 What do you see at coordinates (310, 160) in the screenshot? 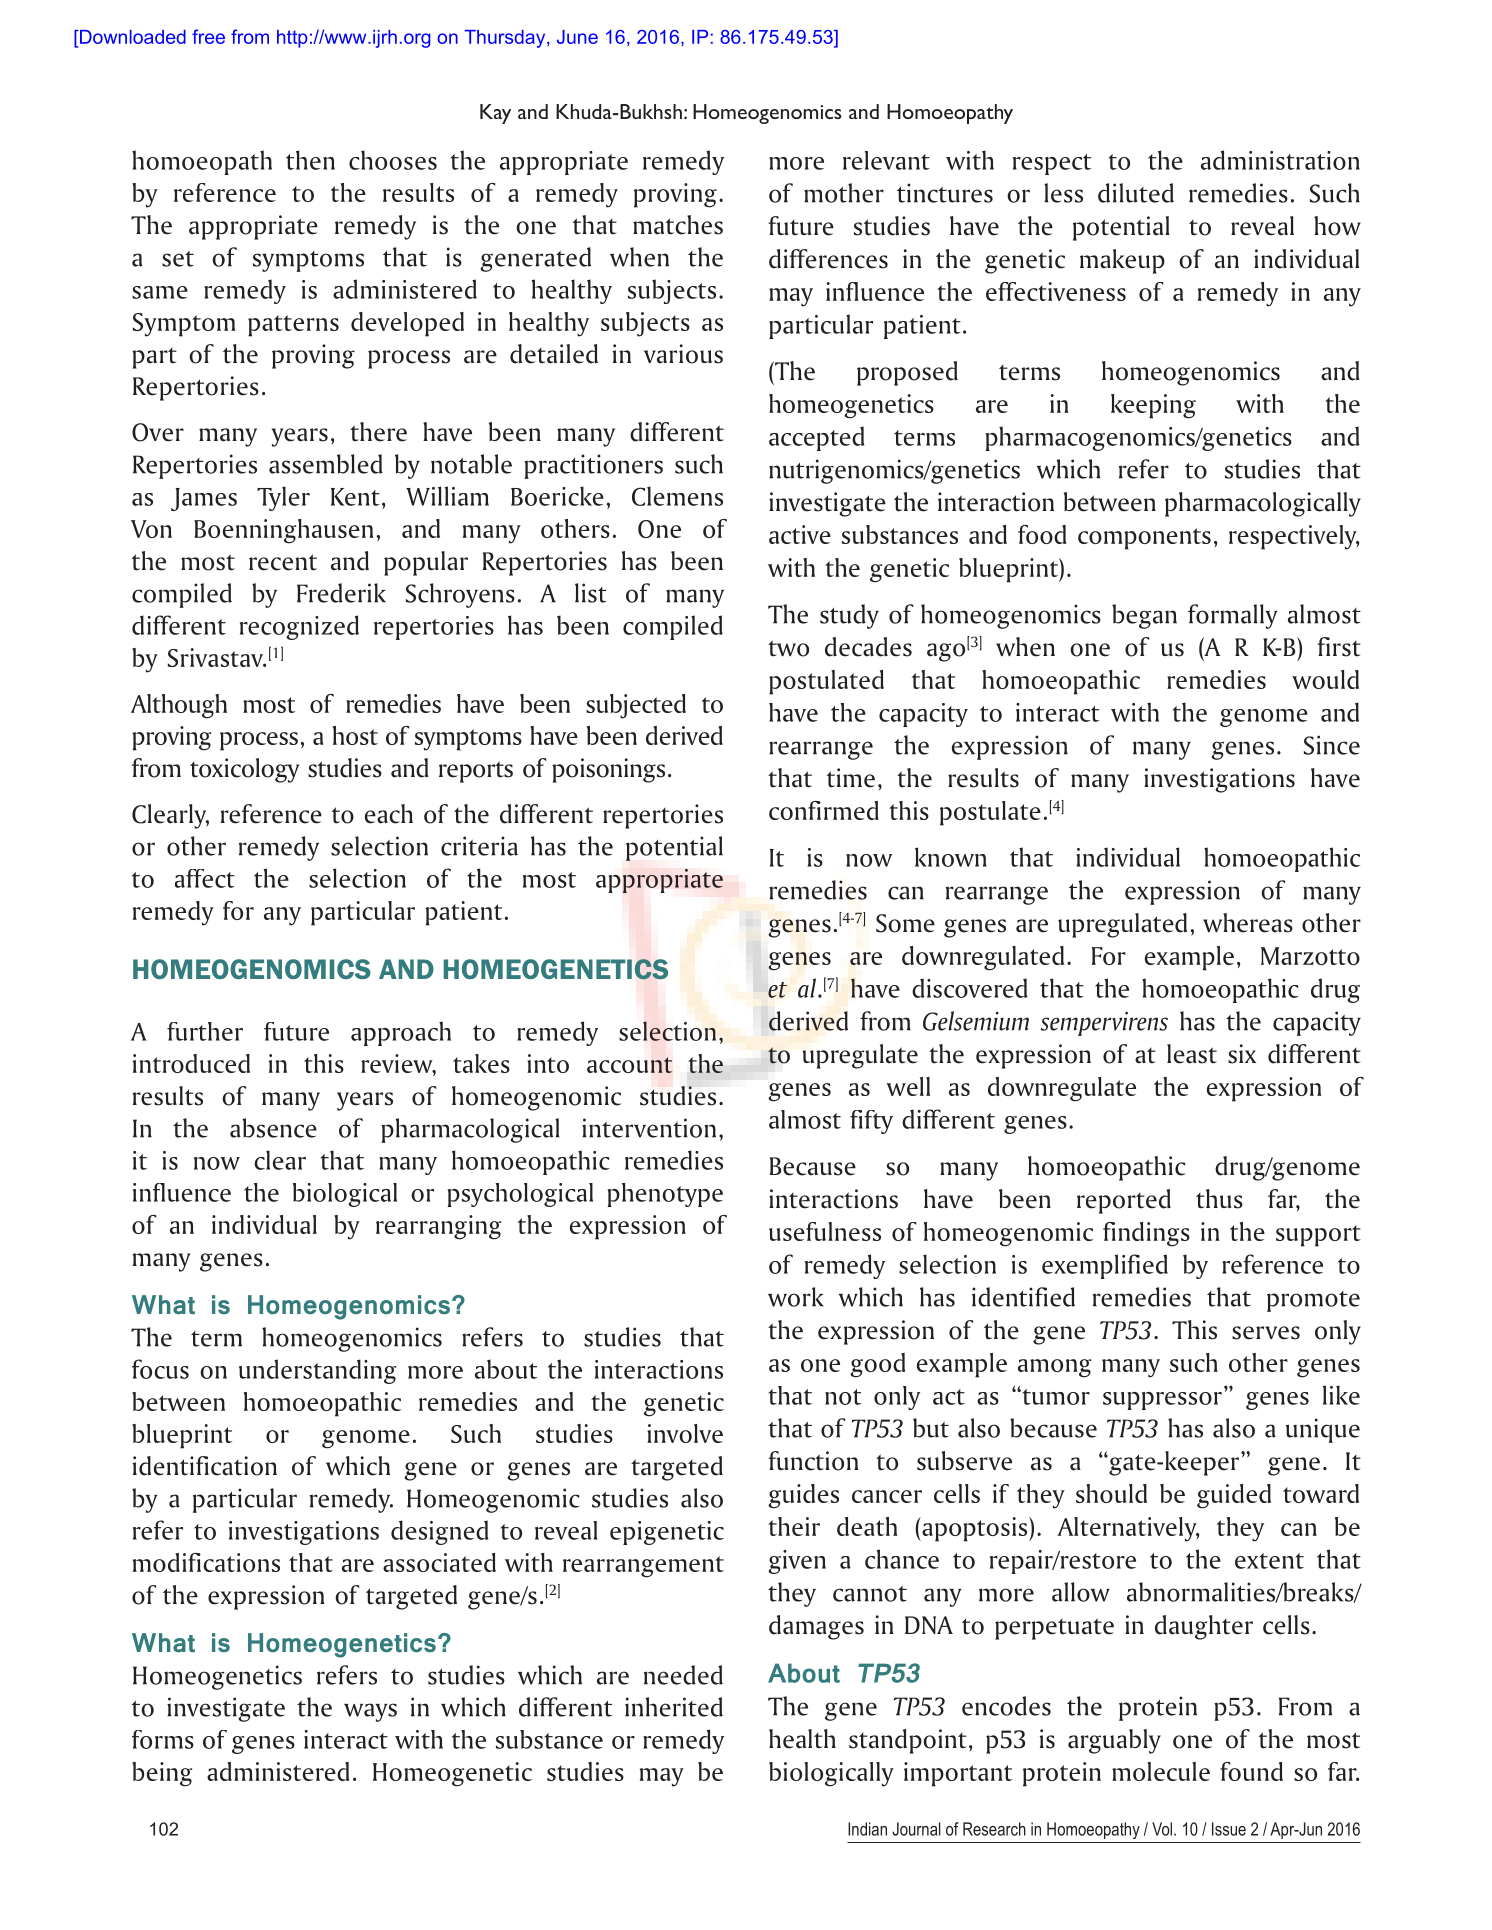
I see `then` at bounding box center [310, 160].
